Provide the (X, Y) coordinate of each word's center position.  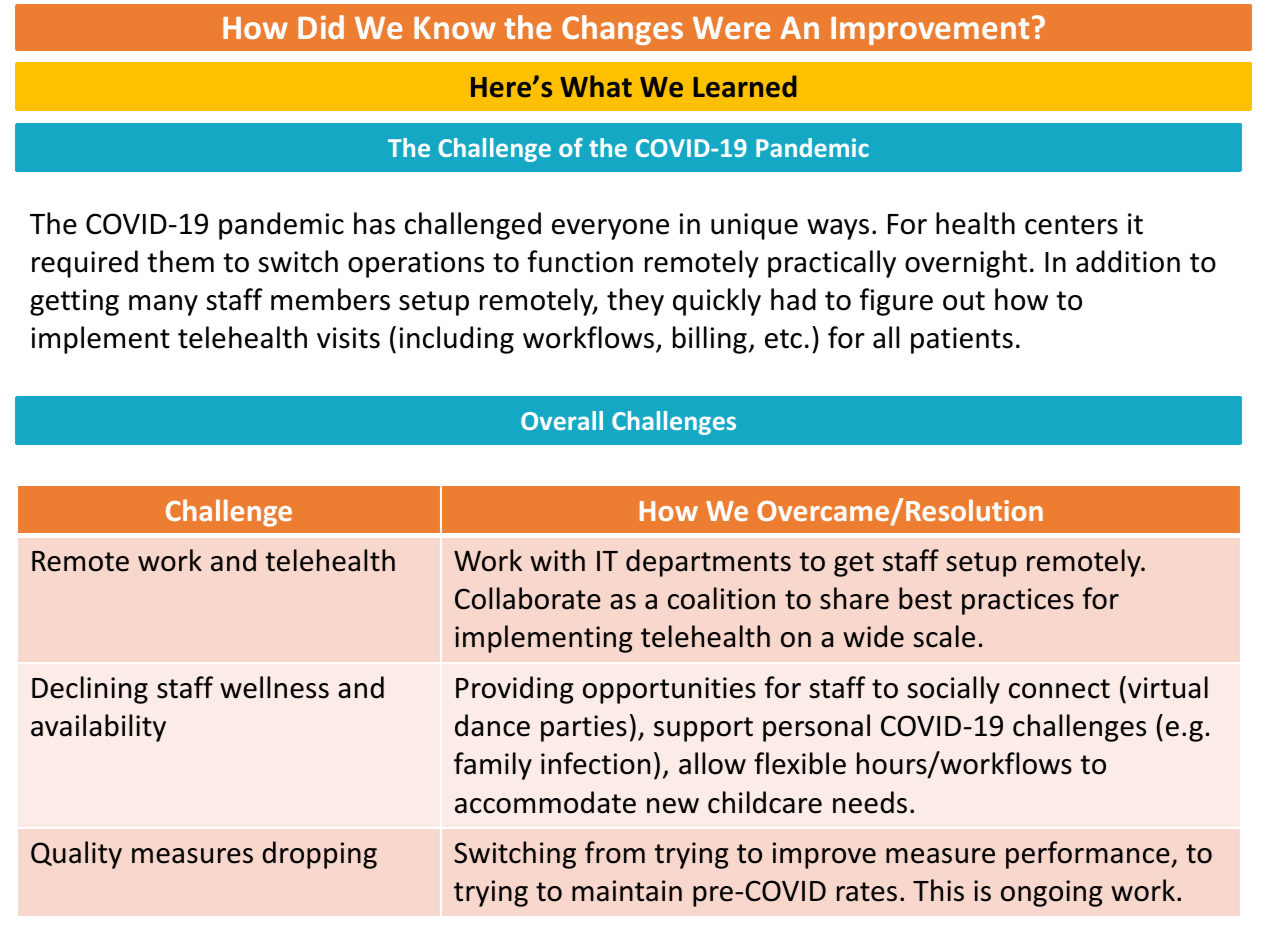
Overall (562, 420)
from (615, 852)
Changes (622, 30)
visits (348, 338)
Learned (745, 86)
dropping (319, 855)
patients (962, 340)
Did (321, 27)
